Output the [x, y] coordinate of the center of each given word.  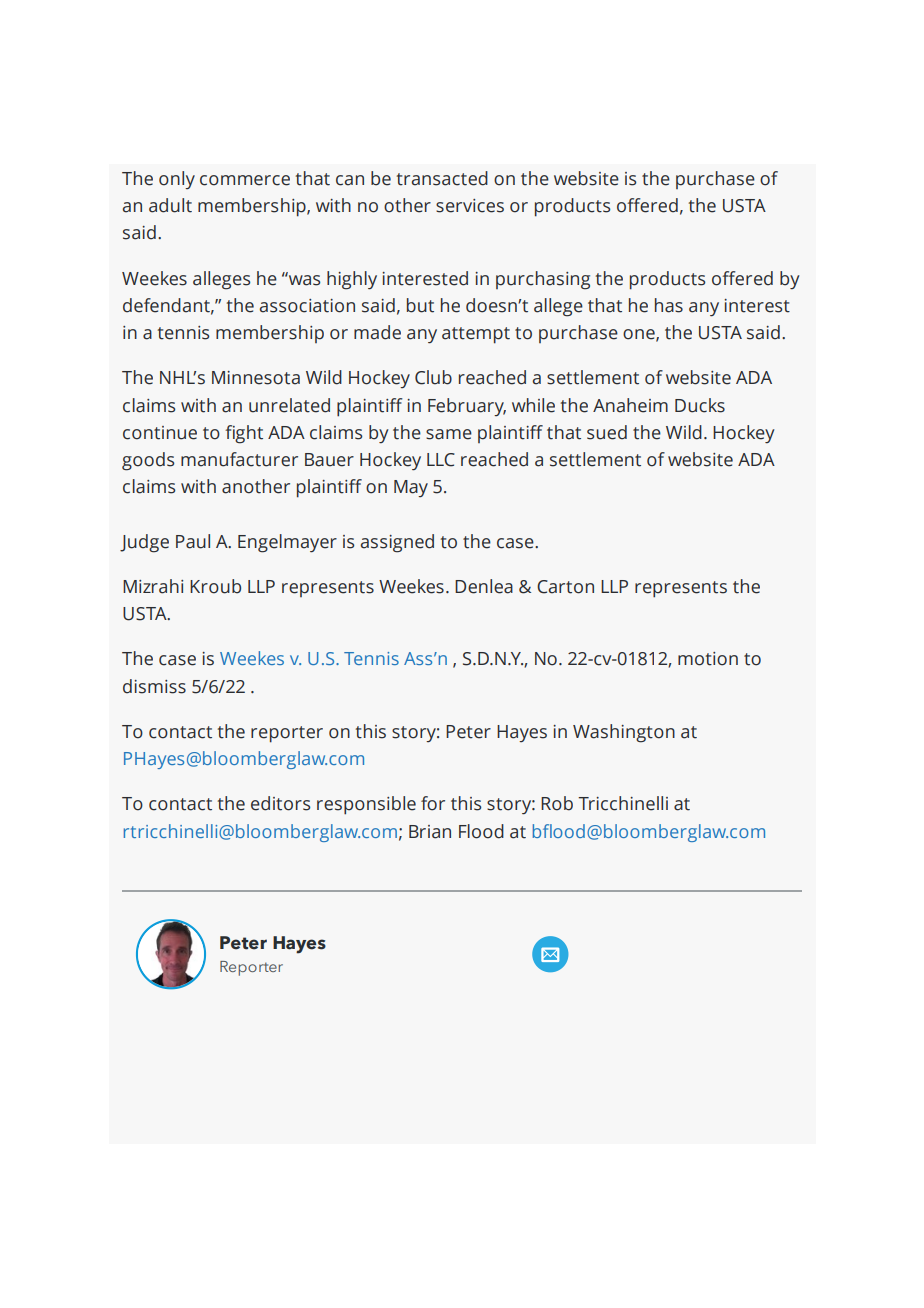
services [470, 206]
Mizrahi [153, 586]
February [467, 407]
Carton [565, 587]
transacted [442, 178]
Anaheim [630, 405]
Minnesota [256, 378]
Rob [557, 803]
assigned [397, 543]
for [433, 803]
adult [170, 205]
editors [280, 803]
